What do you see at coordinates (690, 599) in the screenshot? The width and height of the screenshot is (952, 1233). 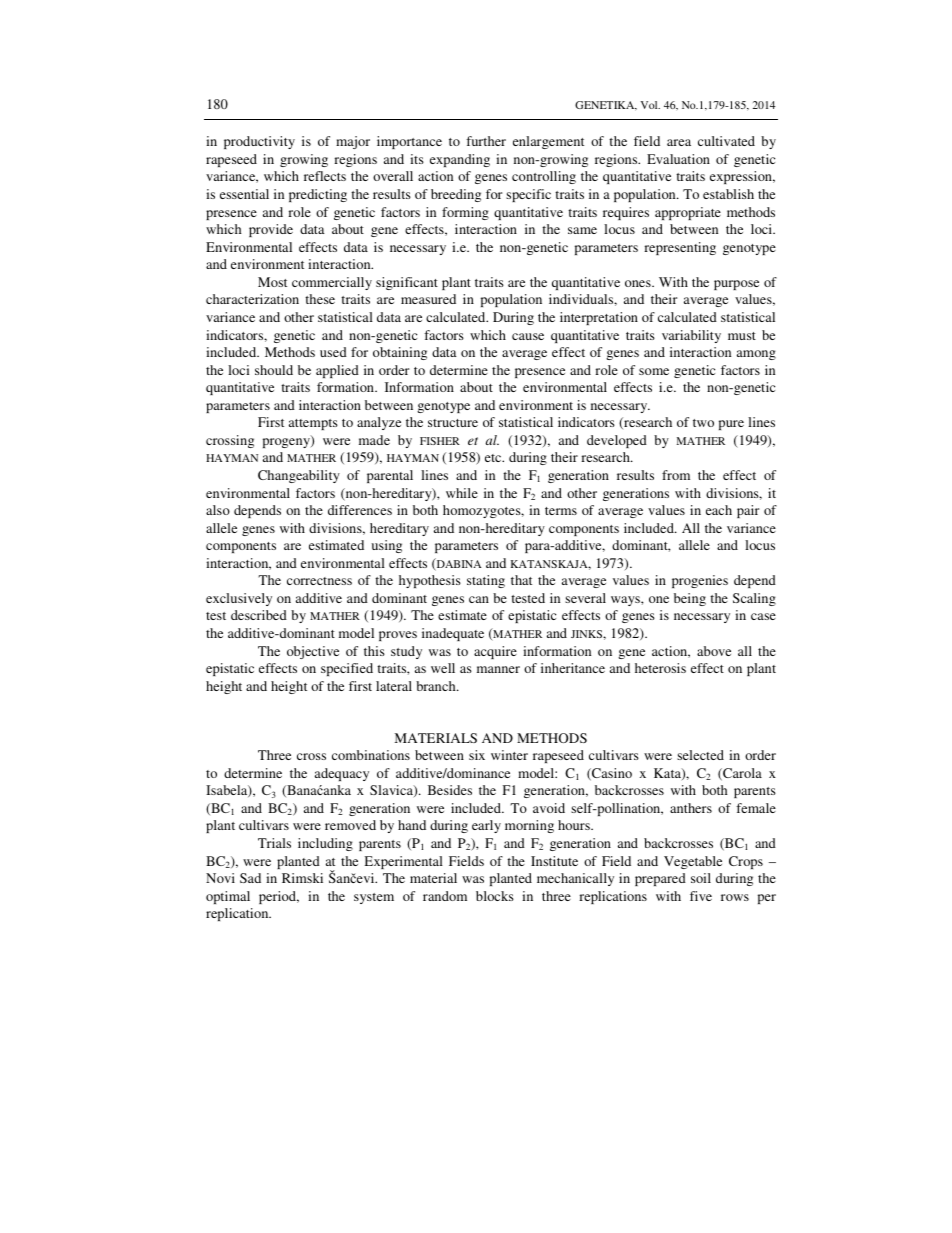 I see `being` at bounding box center [690, 599].
